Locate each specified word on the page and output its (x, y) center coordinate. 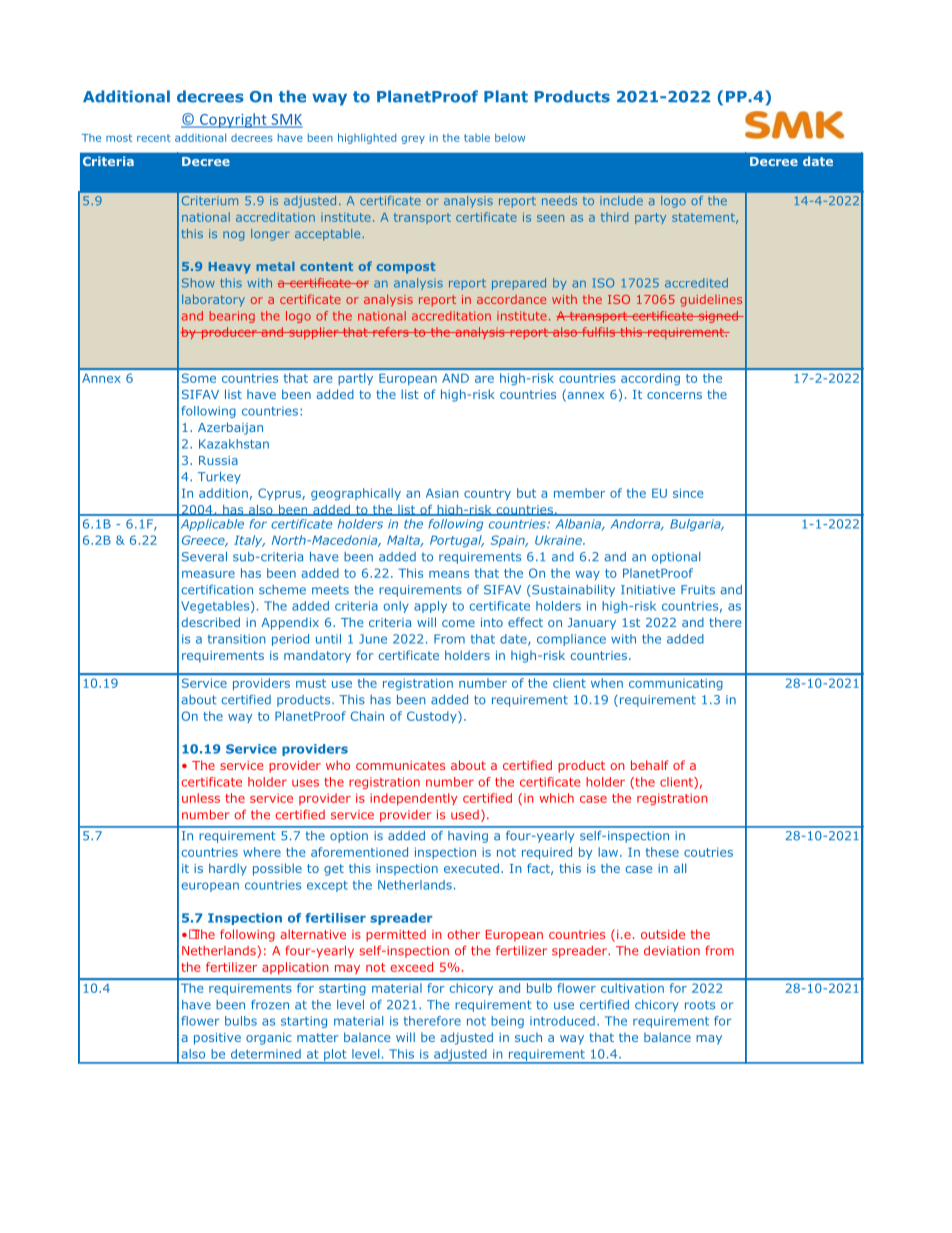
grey (413, 140)
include (623, 200)
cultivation (632, 988)
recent (154, 138)
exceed (411, 967)
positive (217, 1039)
